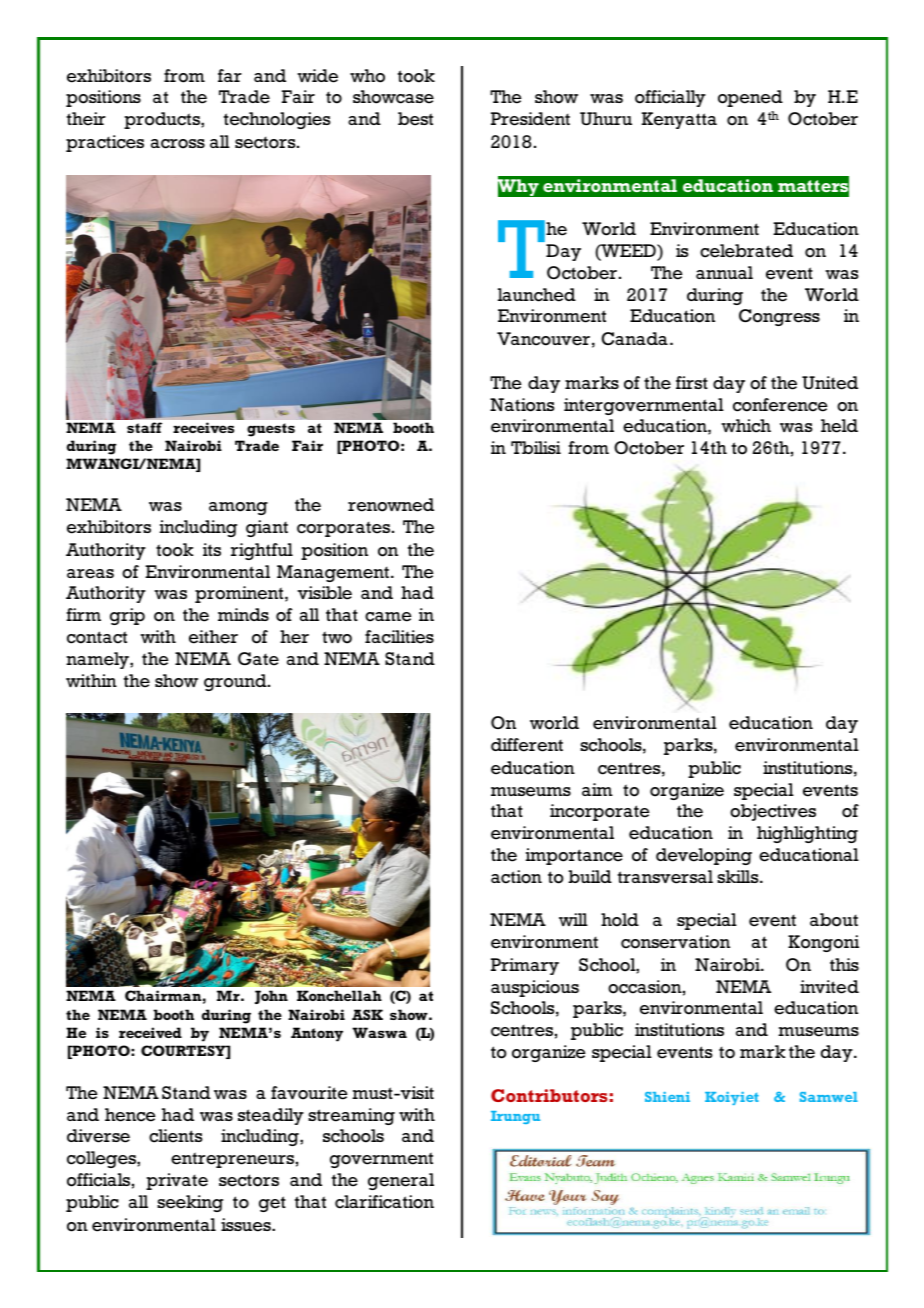 Image resolution: width=924 pixels, height=1308 pixels. What do you see at coordinates (522, 405) in the page?
I see `Nations` at bounding box center [522, 405].
